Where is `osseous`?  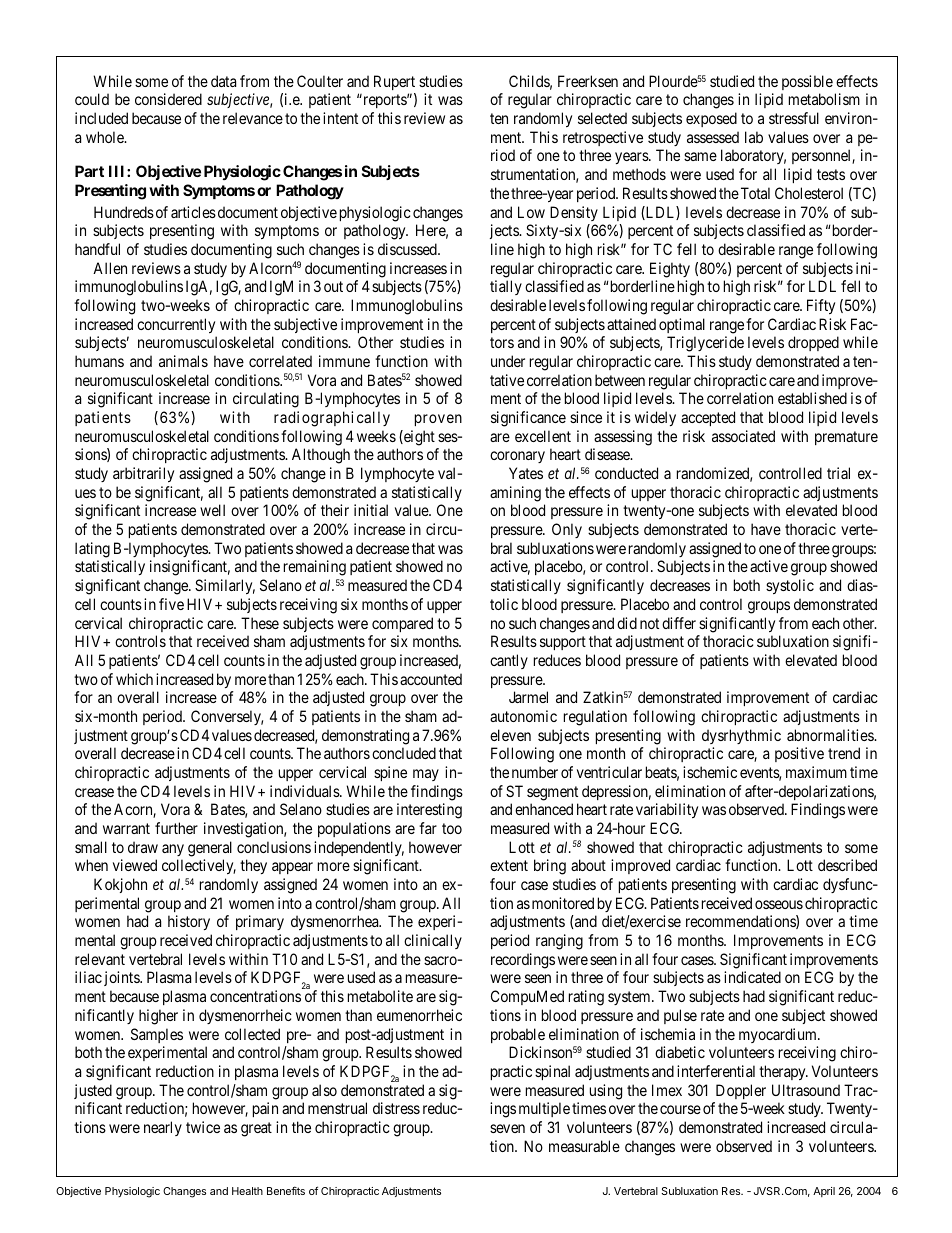
osseous is located at coordinates (779, 904).
